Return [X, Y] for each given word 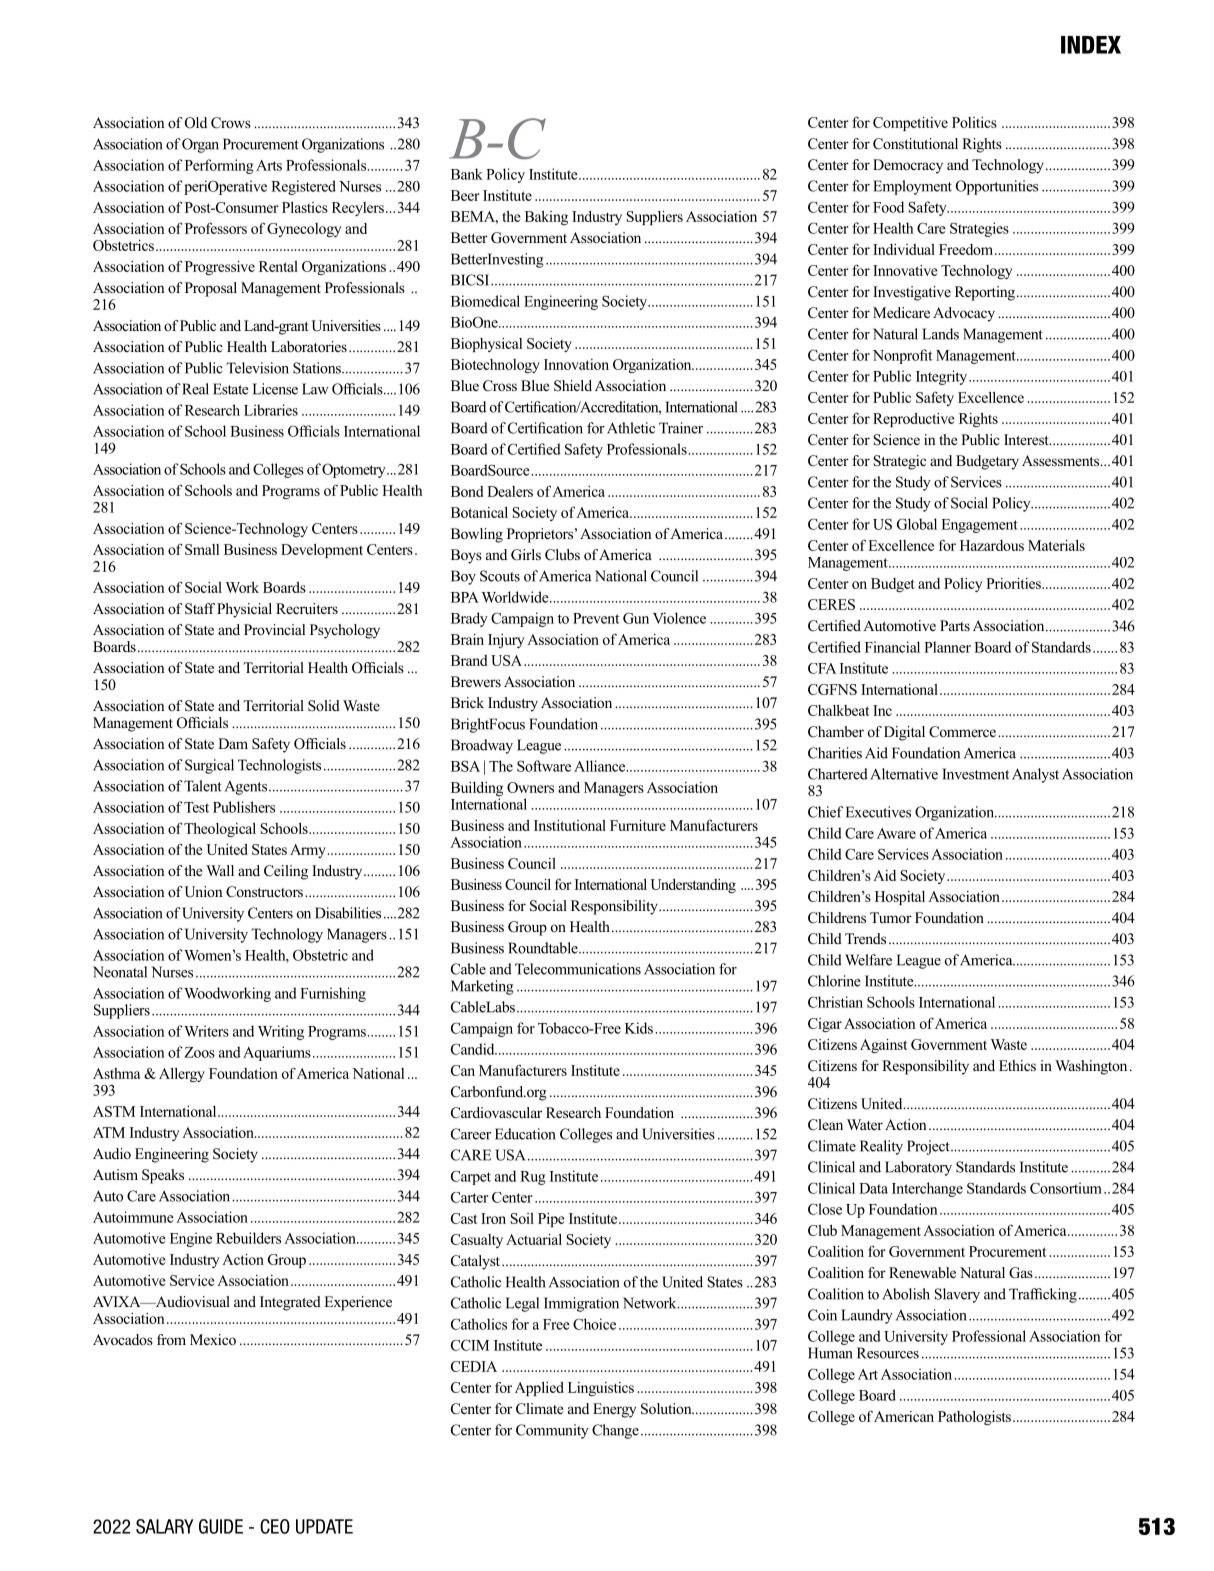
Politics [974, 122]
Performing [219, 166]
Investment [975, 774]
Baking [546, 218]
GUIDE [221, 1526]
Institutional [570, 825]
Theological [220, 830]
